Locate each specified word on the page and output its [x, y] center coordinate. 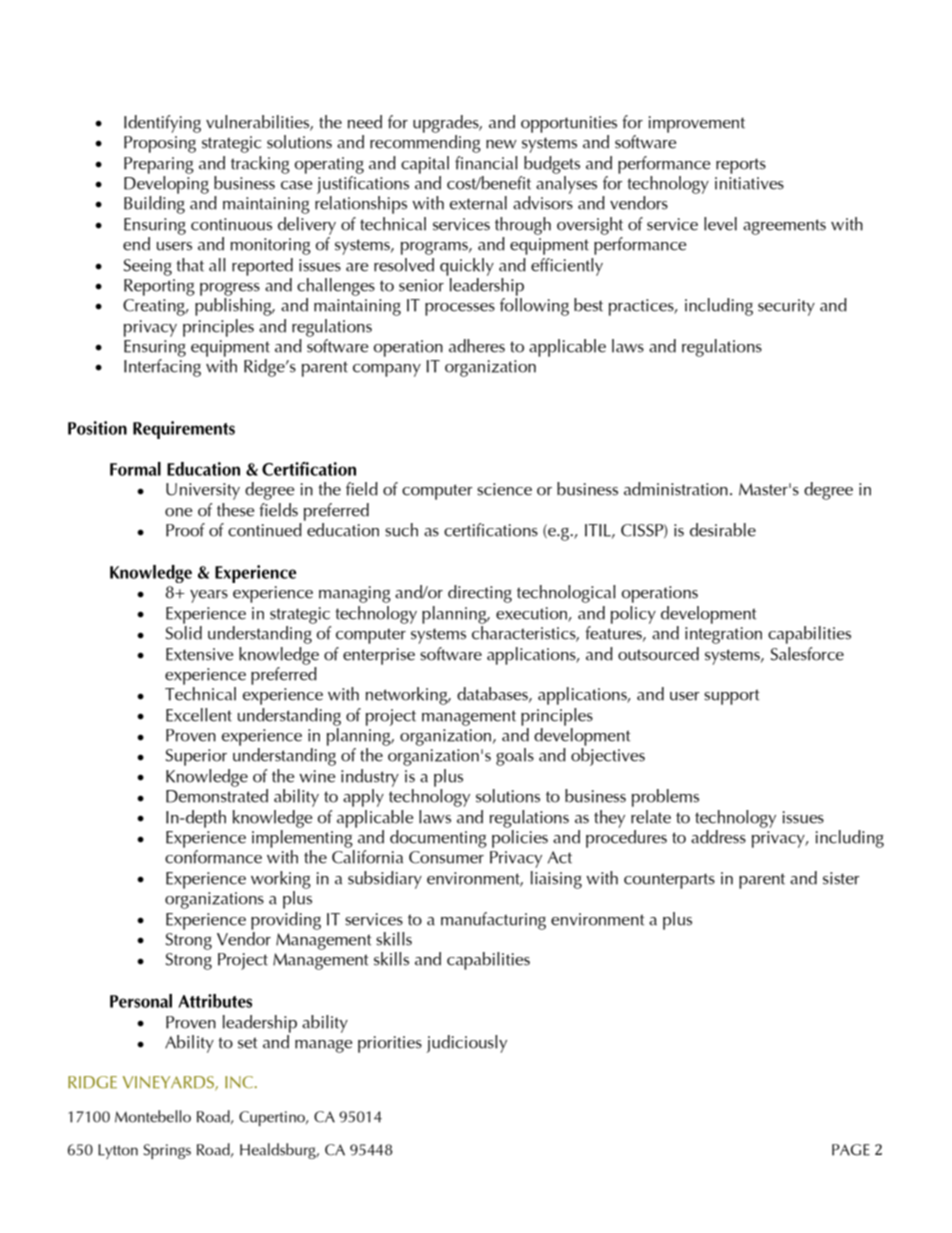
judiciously [466, 1044]
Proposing [160, 144]
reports [741, 166]
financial [486, 163]
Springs [167, 1151]
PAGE [851, 1150]
